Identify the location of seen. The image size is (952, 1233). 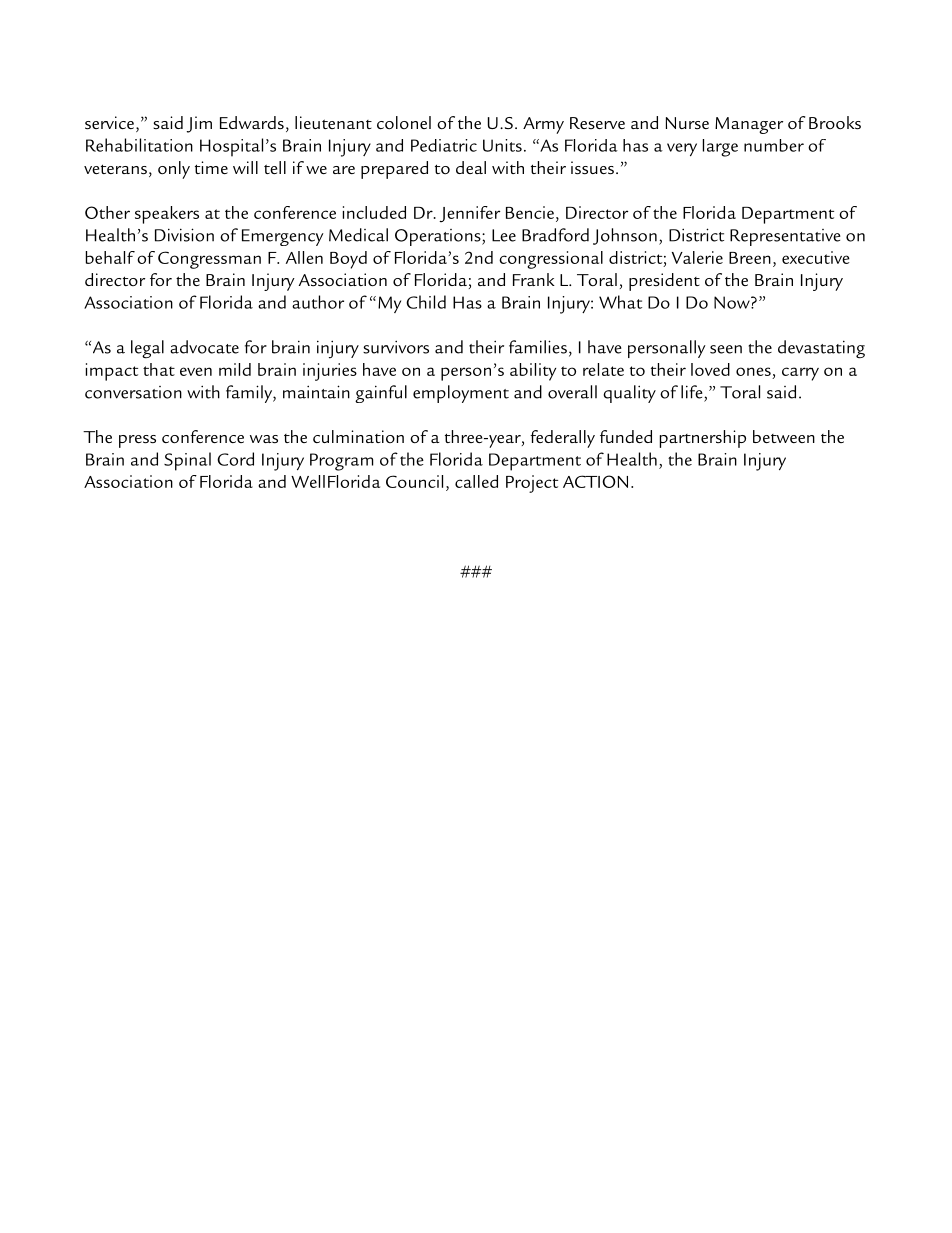
(726, 349).
